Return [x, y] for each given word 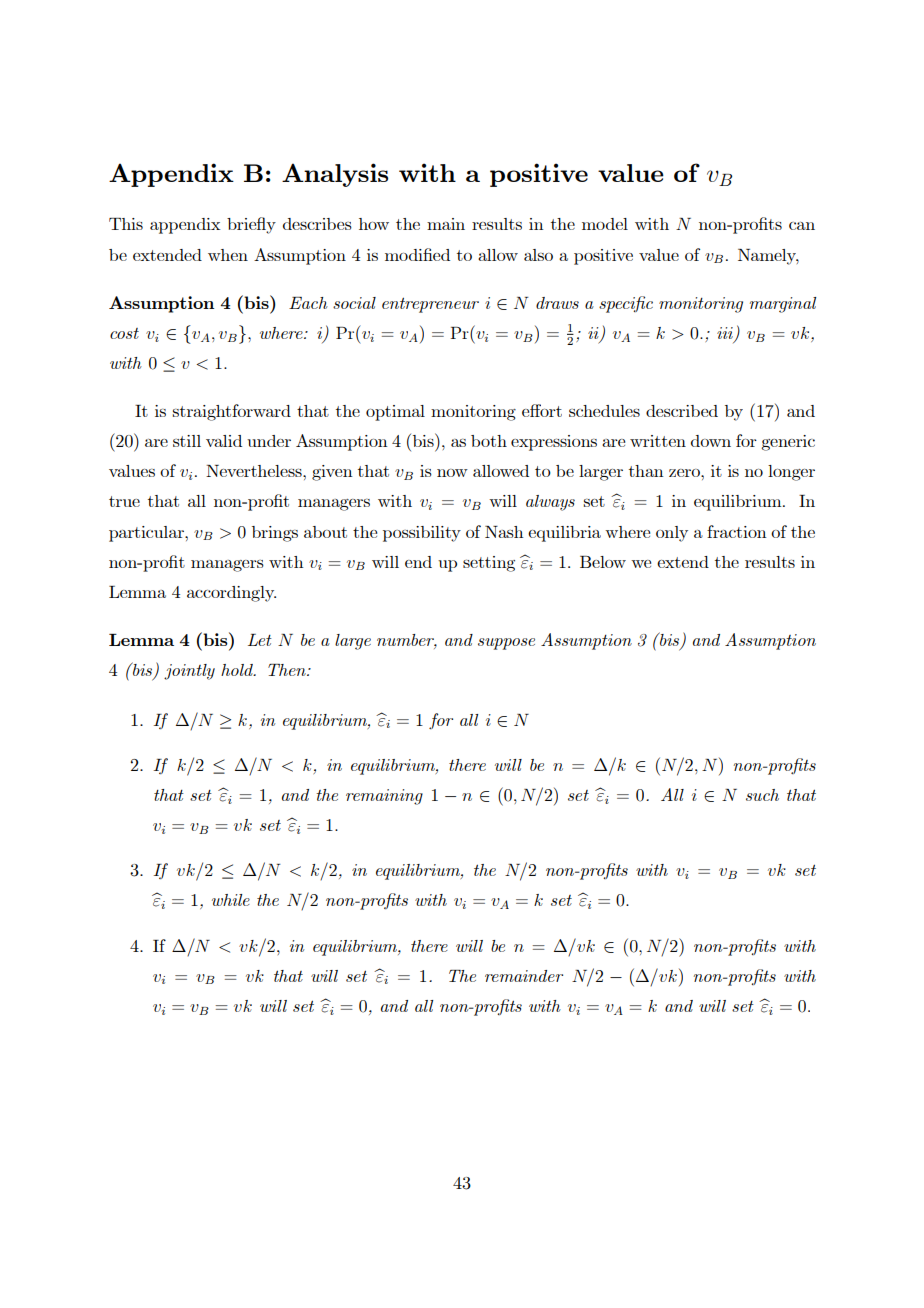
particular [147, 534]
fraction [736, 531]
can [802, 226]
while [231, 900]
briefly [251, 225]
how [374, 224]
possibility [422, 534]
